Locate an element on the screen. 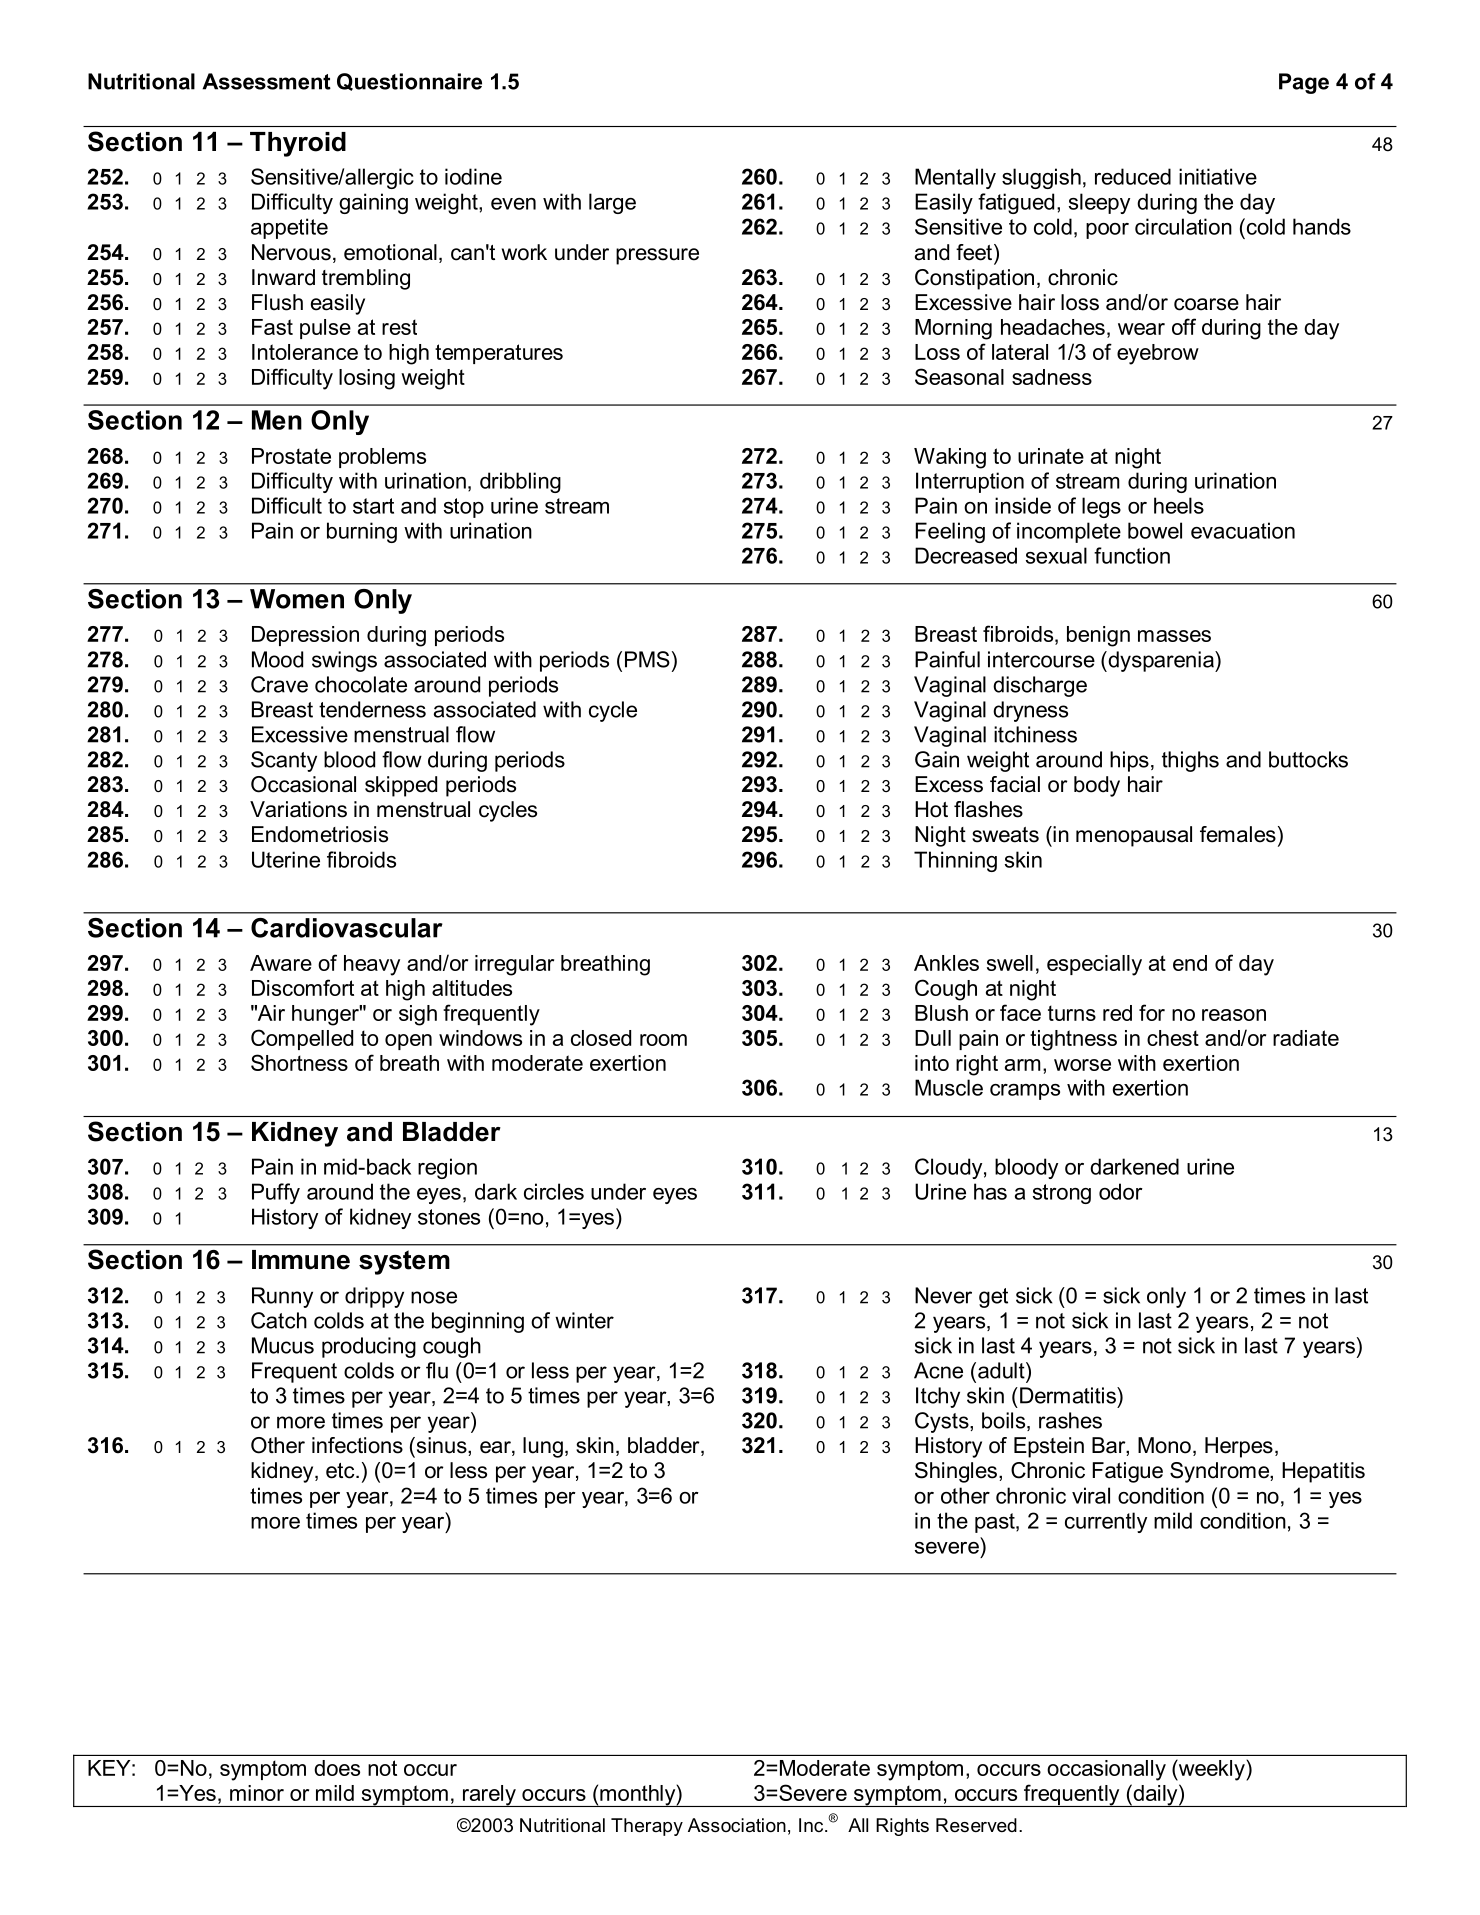 The width and height of the screenshot is (1480, 1915). heavy is located at coordinates (372, 965).
